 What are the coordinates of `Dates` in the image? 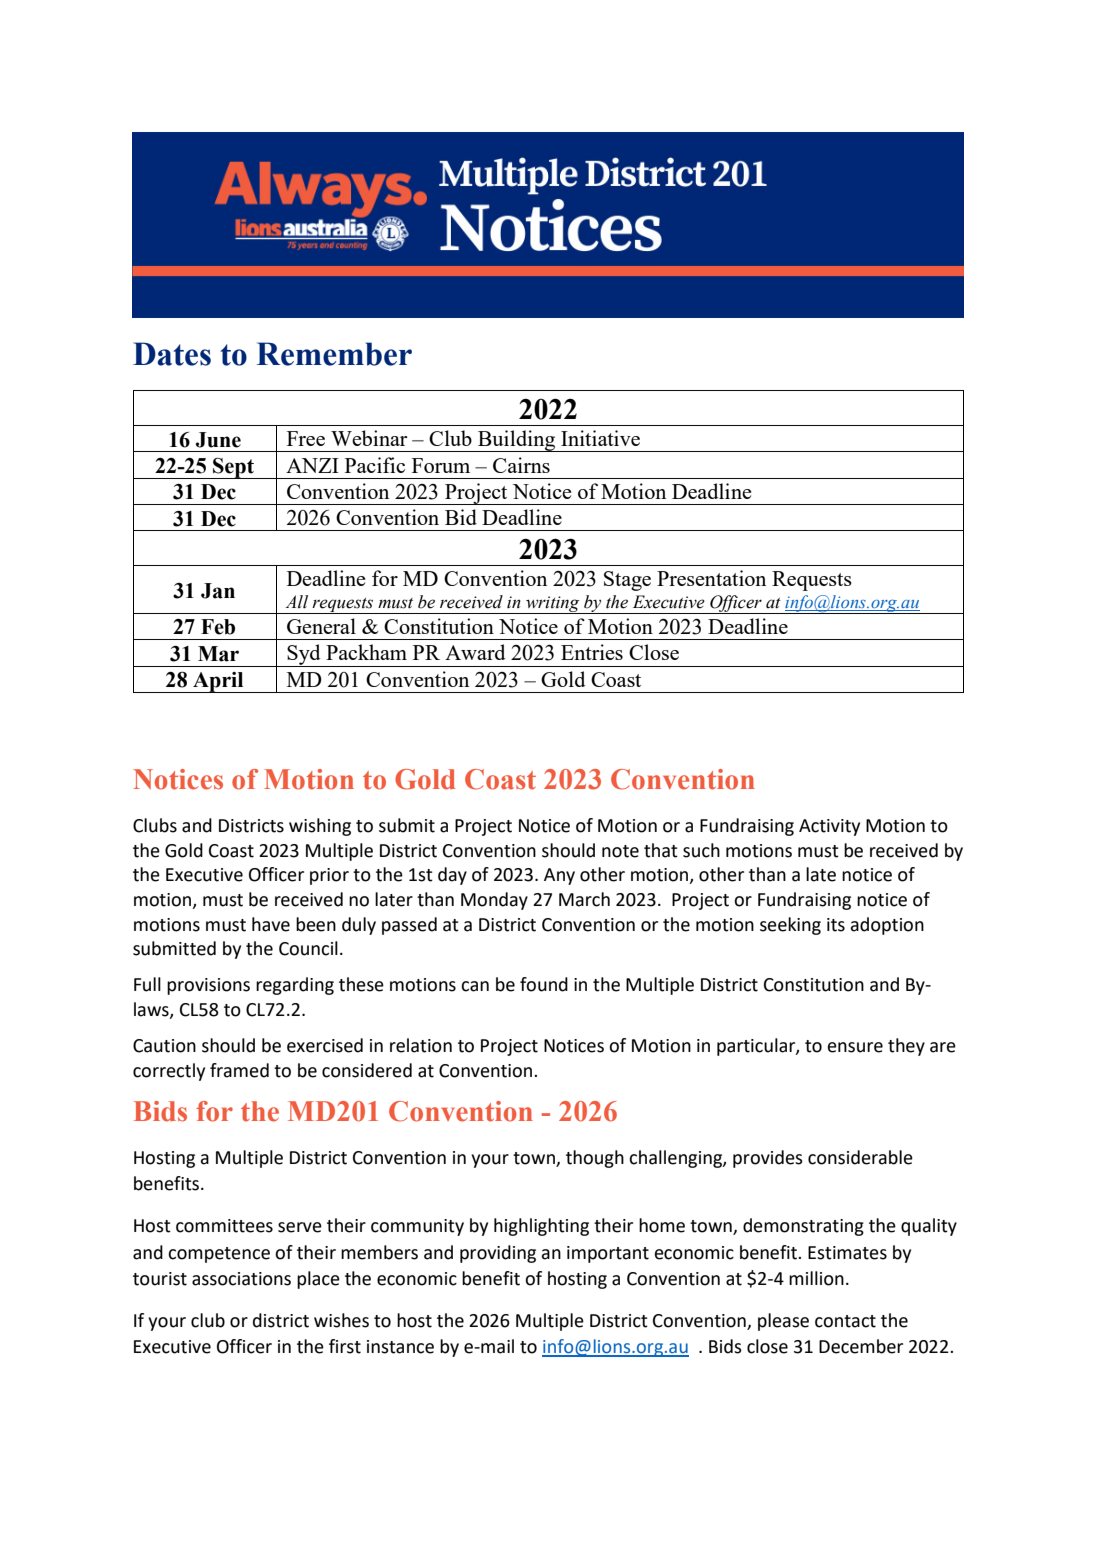 It's located at (172, 354).
